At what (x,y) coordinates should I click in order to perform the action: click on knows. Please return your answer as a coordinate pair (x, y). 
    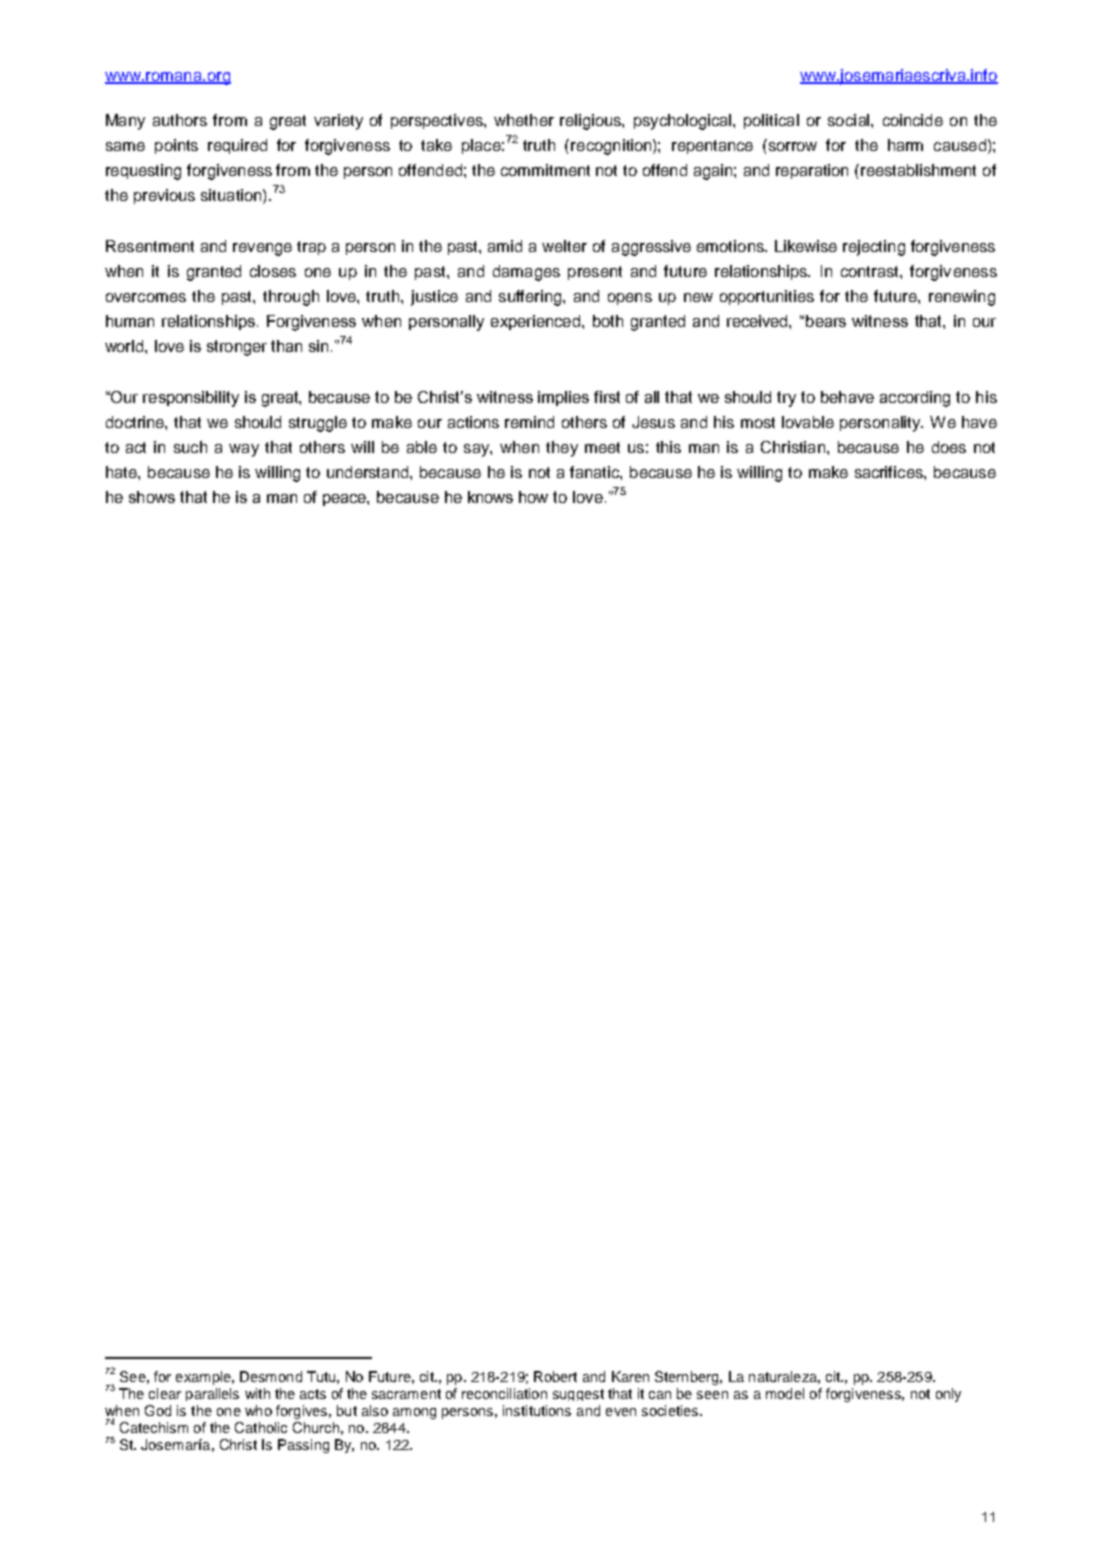
    Looking at the image, I should click on (490, 497).
